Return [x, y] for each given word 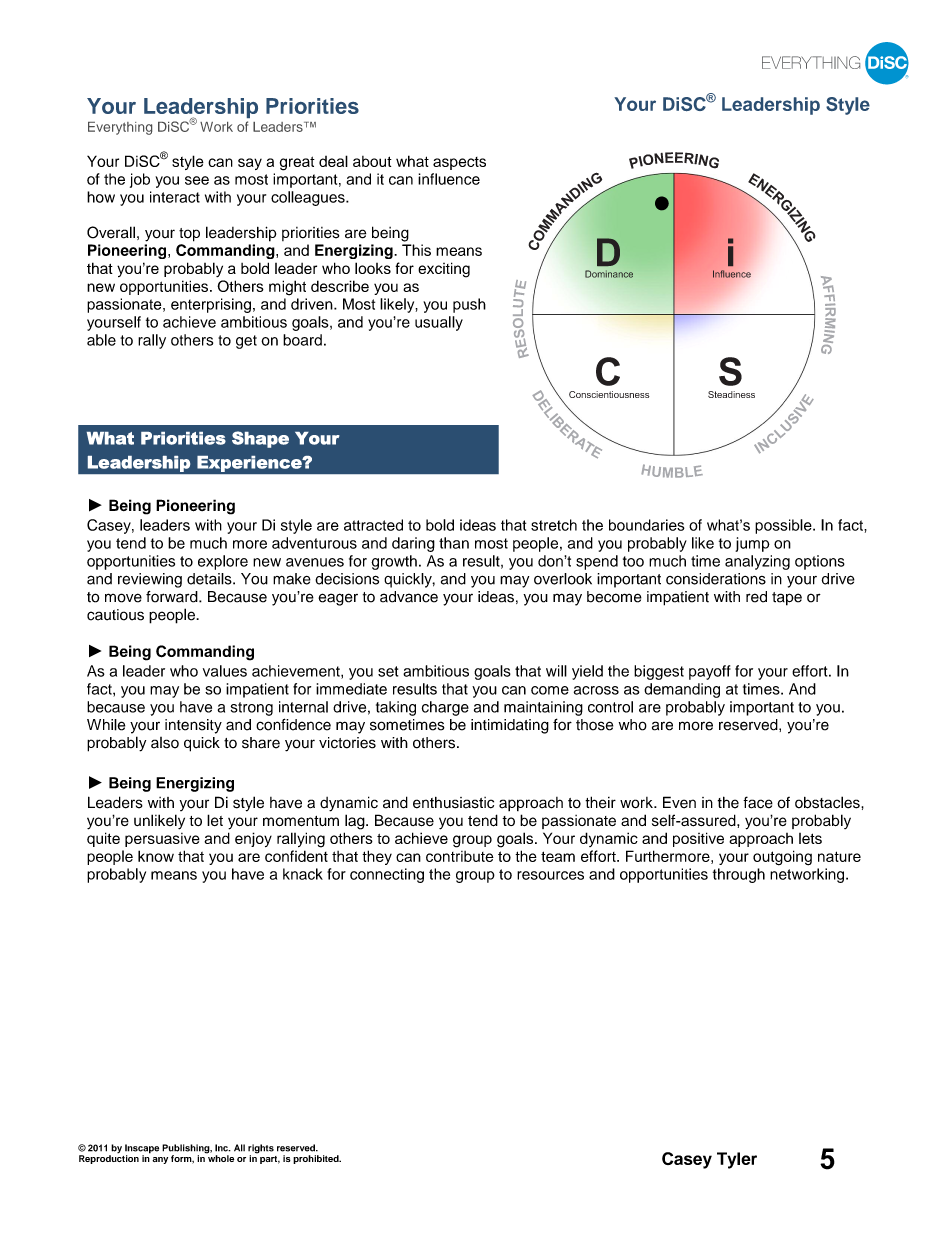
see [197, 180]
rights [261, 1150]
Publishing [187, 1150]
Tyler [737, 1160]
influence [449, 179]
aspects [459, 163]
